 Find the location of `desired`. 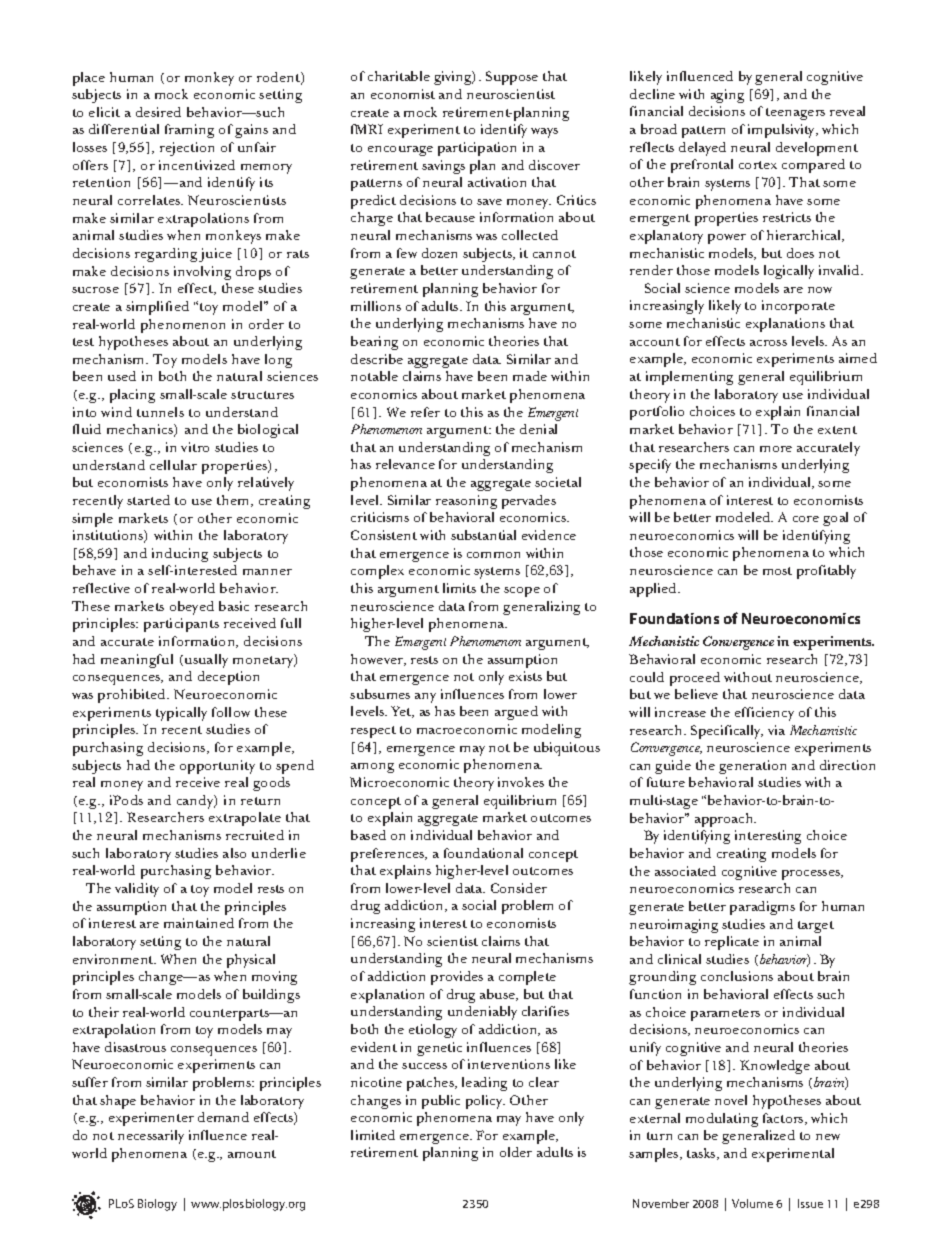

desired is located at coordinates (158, 112).
